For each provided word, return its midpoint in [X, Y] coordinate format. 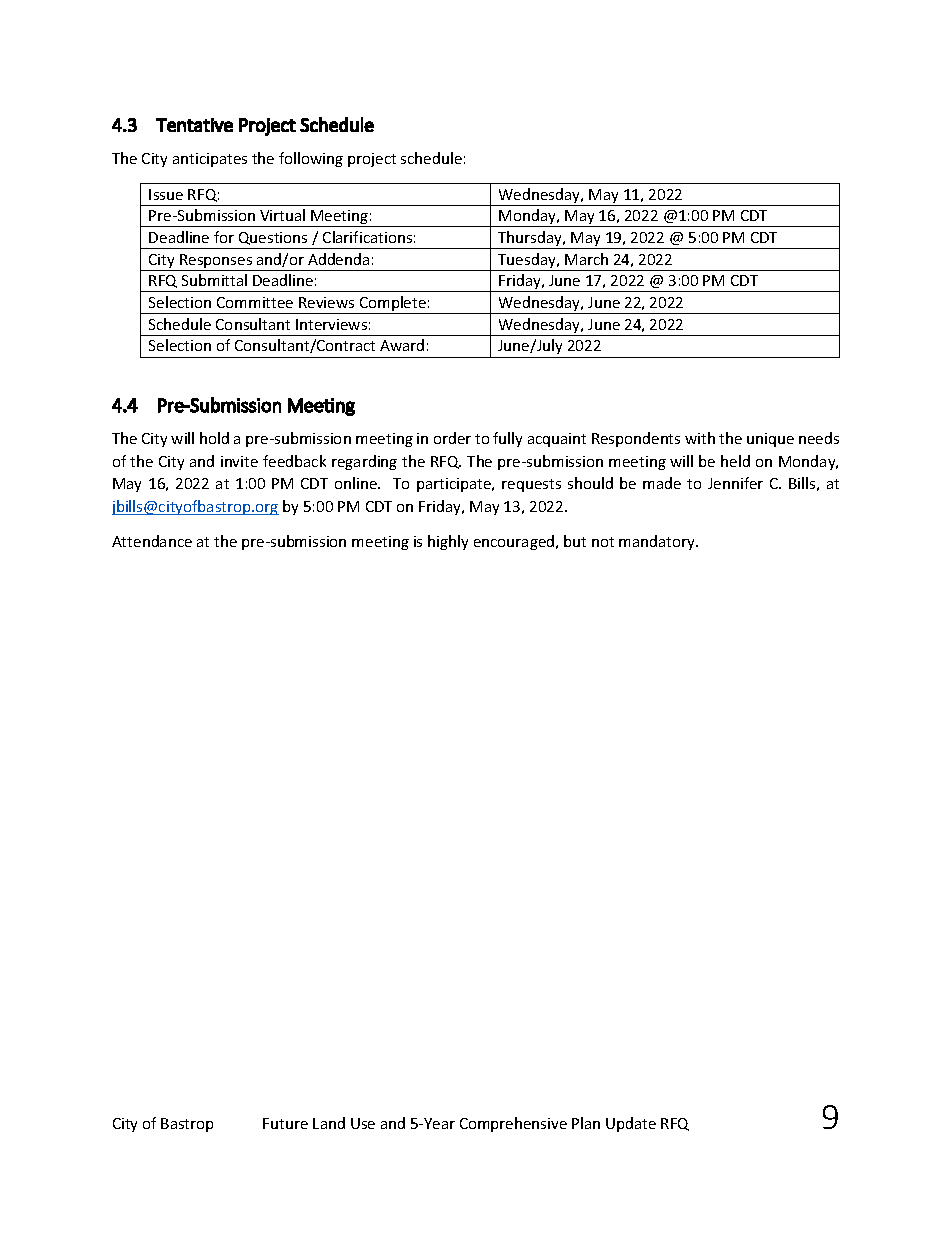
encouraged [515, 542]
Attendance [152, 541]
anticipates [210, 160]
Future [285, 1123]
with [700, 438]
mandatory [658, 542]
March [586, 259]
